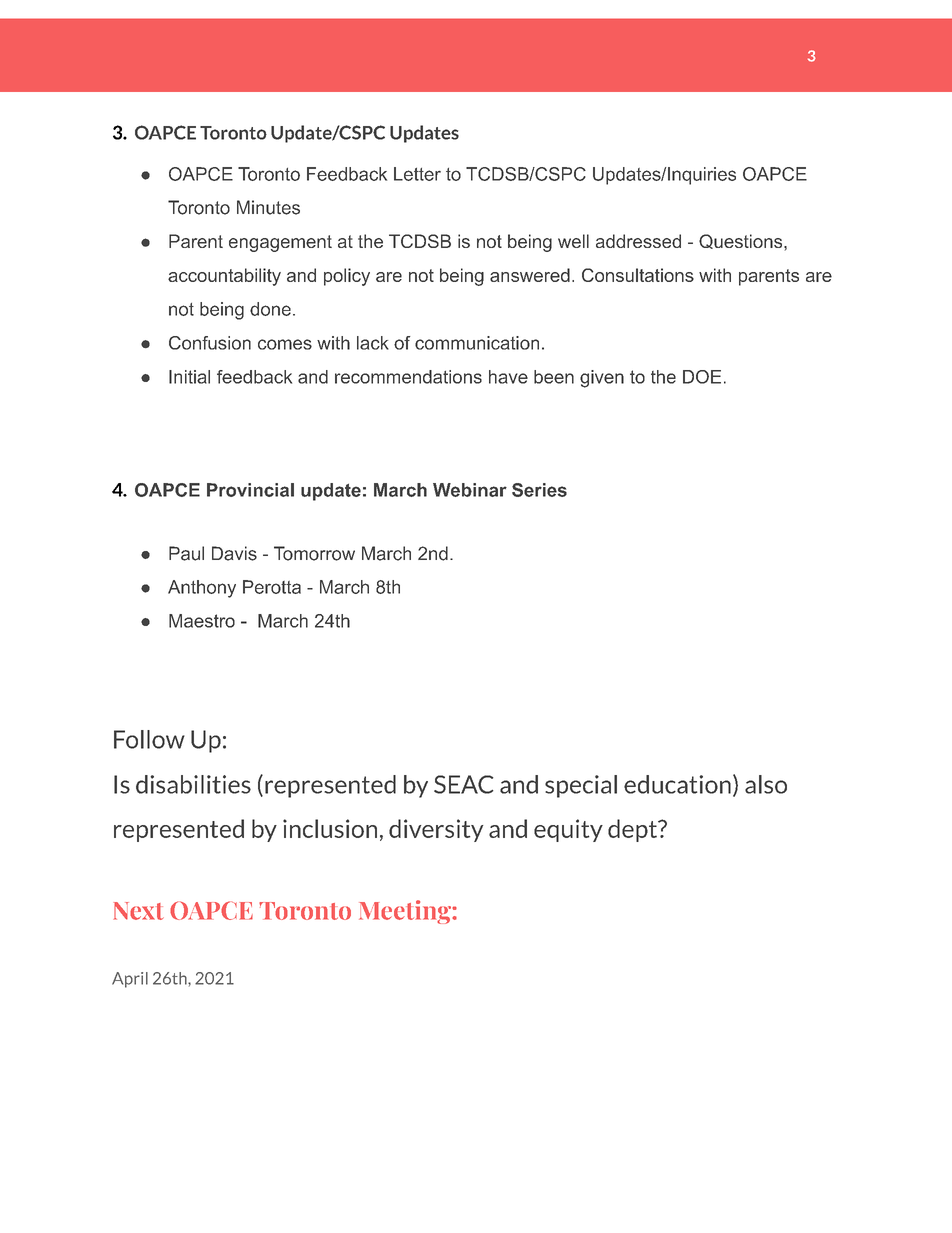 The height and width of the page is (1233, 952). Describe the element at coordinates (189, 377) in the page. I see `Initial` at that location.
